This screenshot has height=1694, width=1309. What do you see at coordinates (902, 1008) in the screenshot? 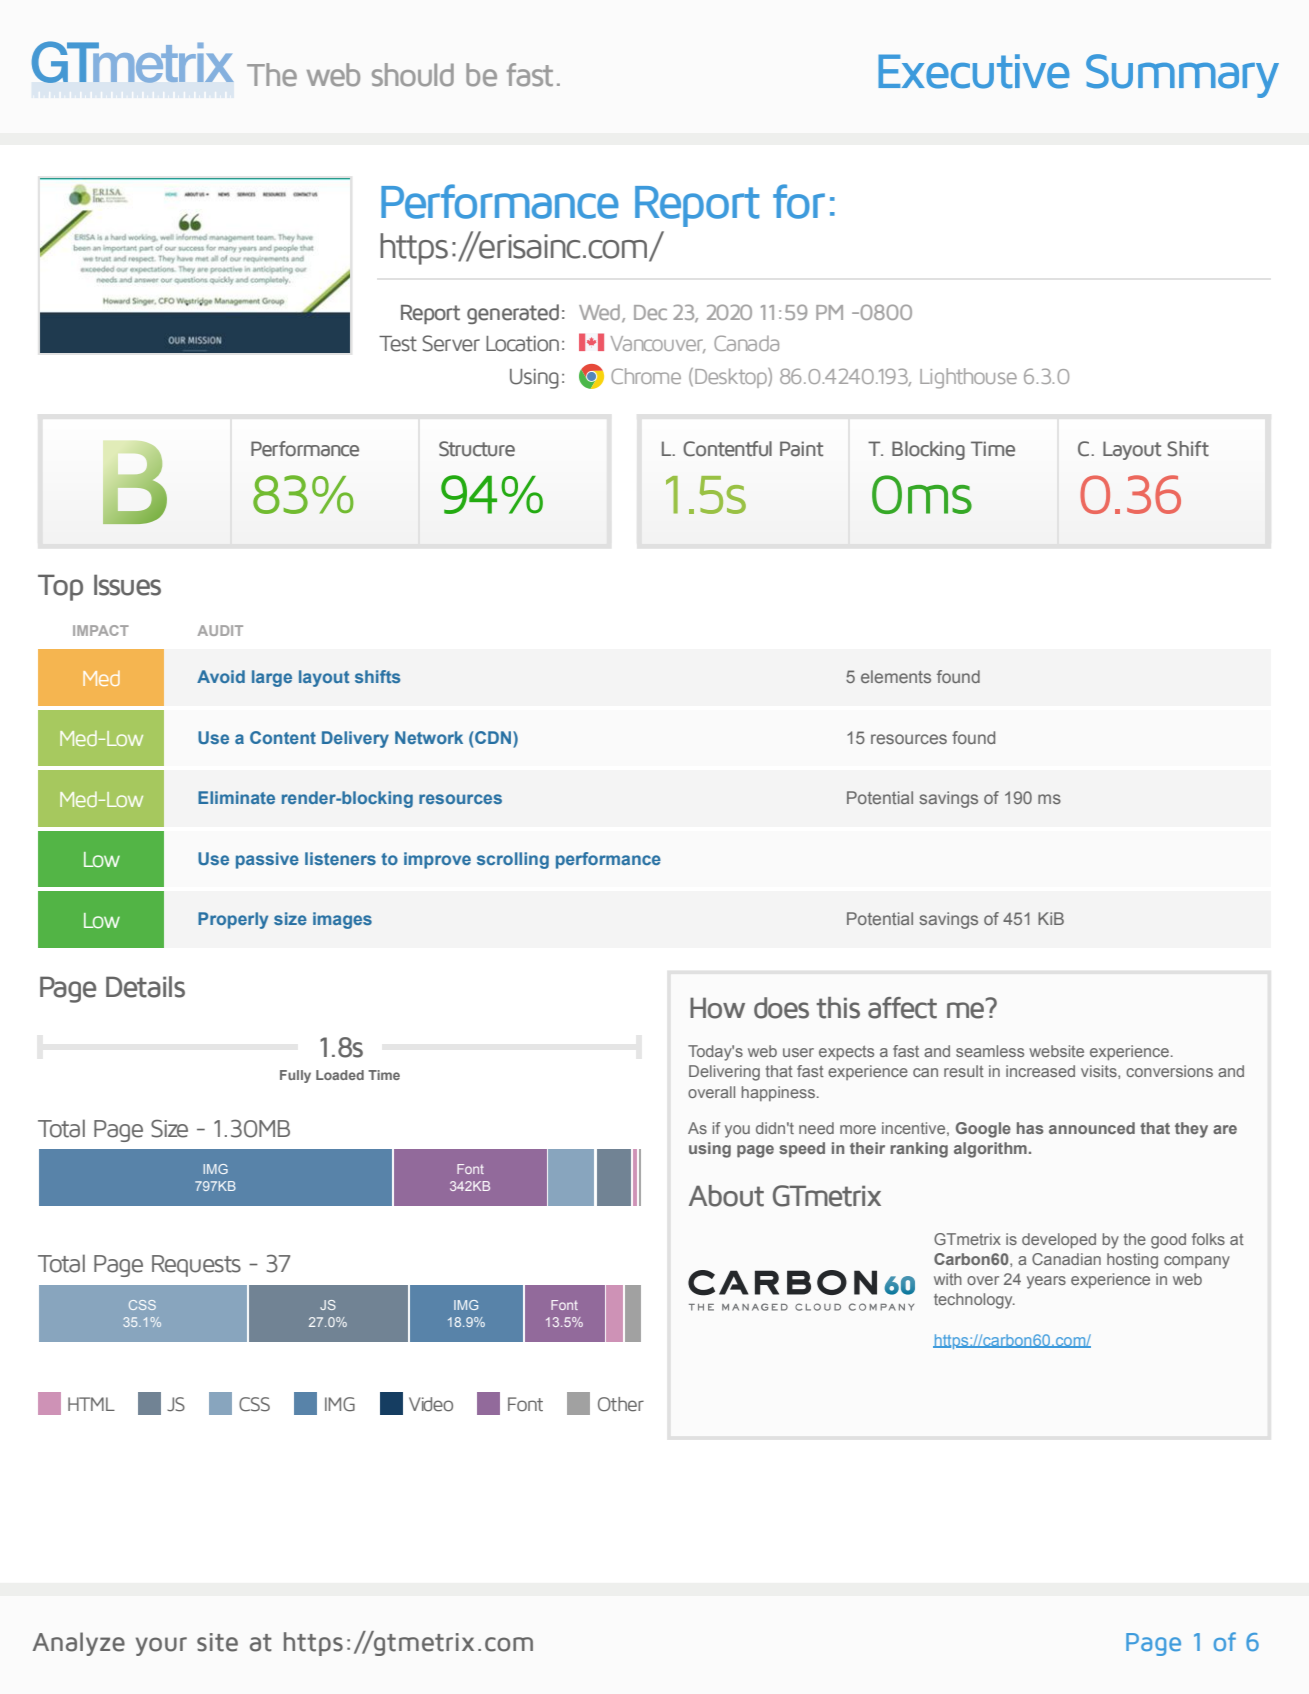
I see `affect` at bounding box center [902, 1008].
